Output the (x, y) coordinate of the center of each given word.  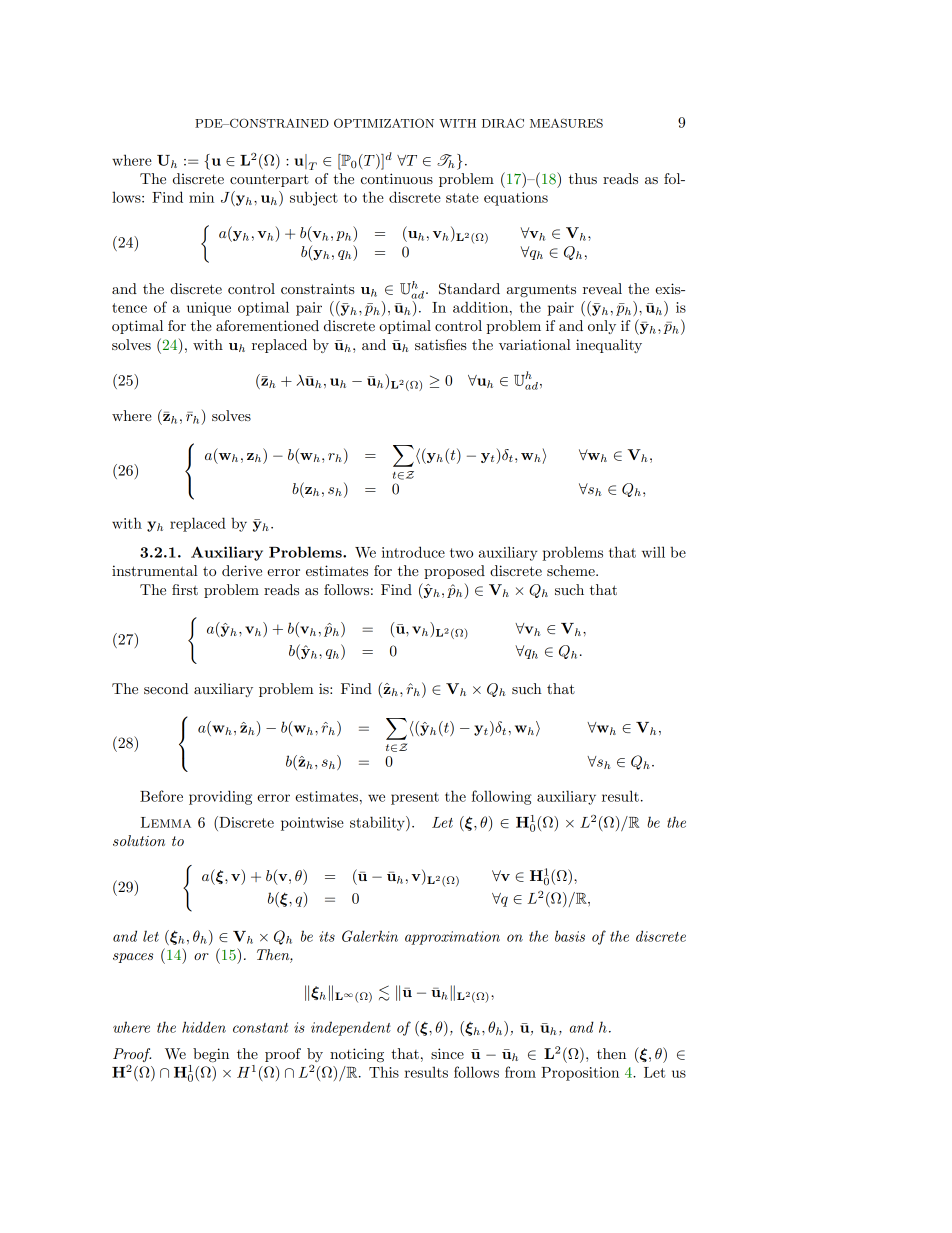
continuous (397, 178)
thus (583, 178)
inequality (609, 346)
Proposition (580, 1074)
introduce (413, 552)
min (201, 197)
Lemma (166, 822)
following (502, 797)
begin (211, 1055)
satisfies (441, 344)
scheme (572, 570)
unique (209, 309)
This (384, 1072)
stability (378, 823)
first (185, 589)
